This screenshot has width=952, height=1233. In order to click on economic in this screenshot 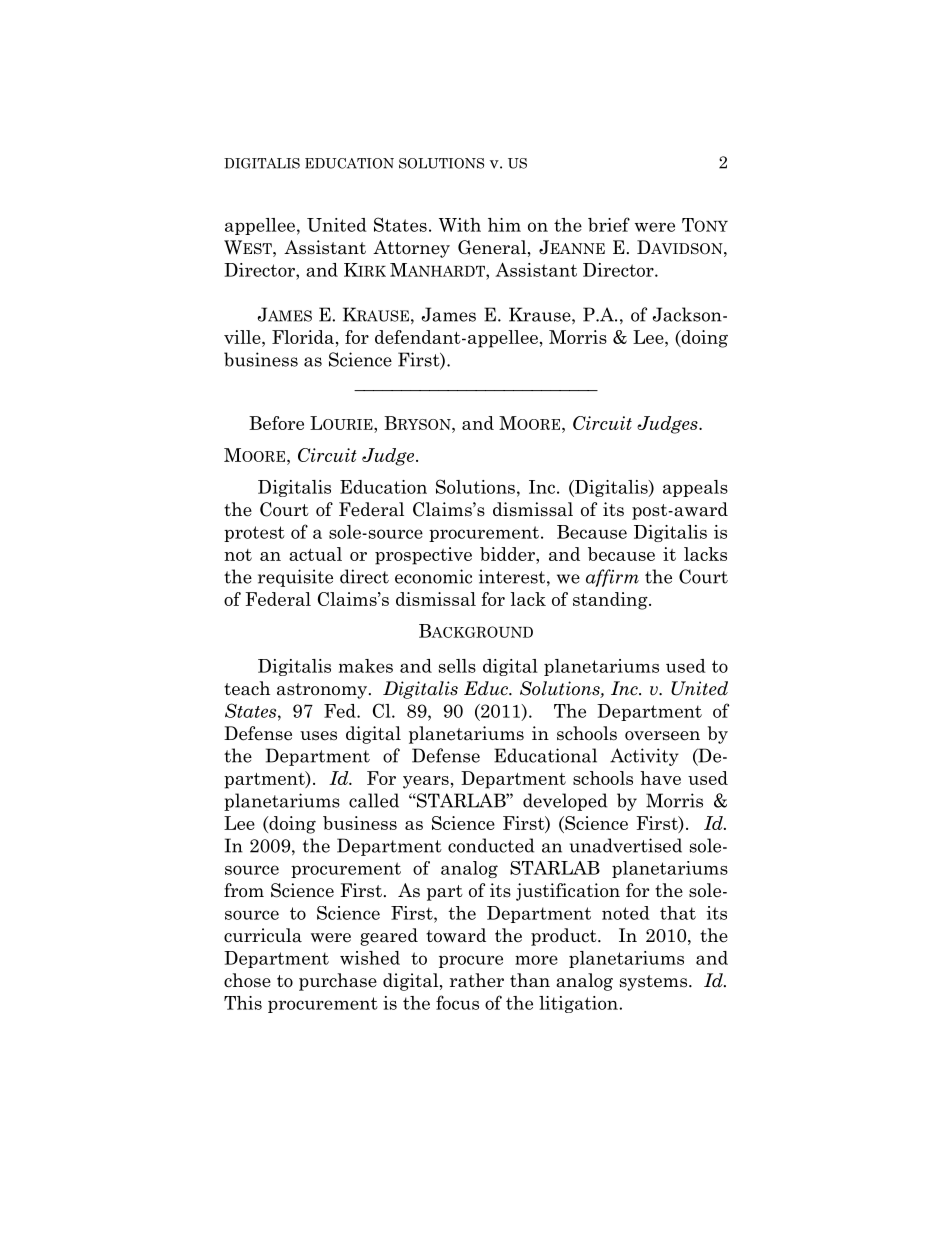, I will do `click(433, 576)`.
